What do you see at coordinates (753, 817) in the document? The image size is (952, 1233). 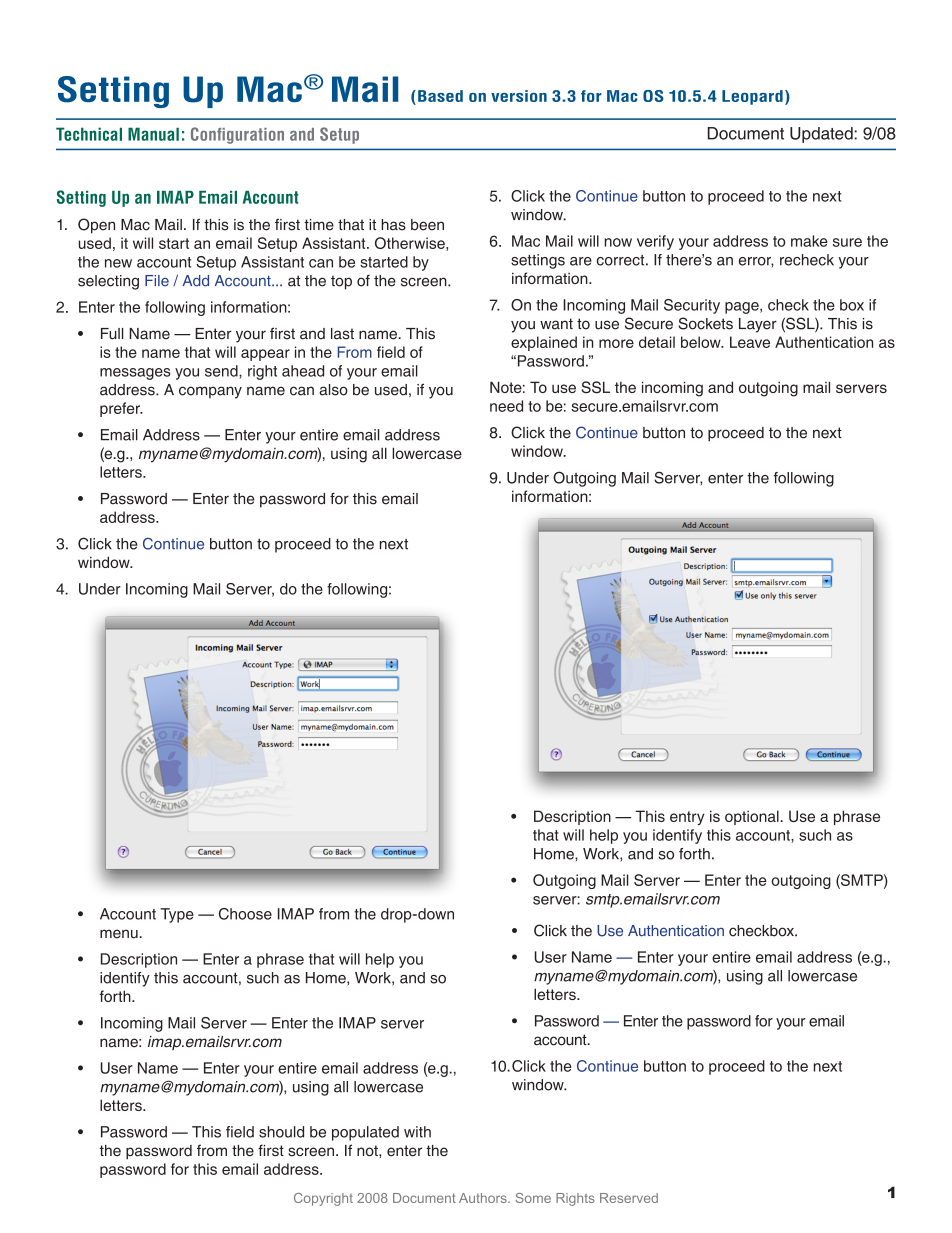 I see `optional` at bounding box center [753, 817].
